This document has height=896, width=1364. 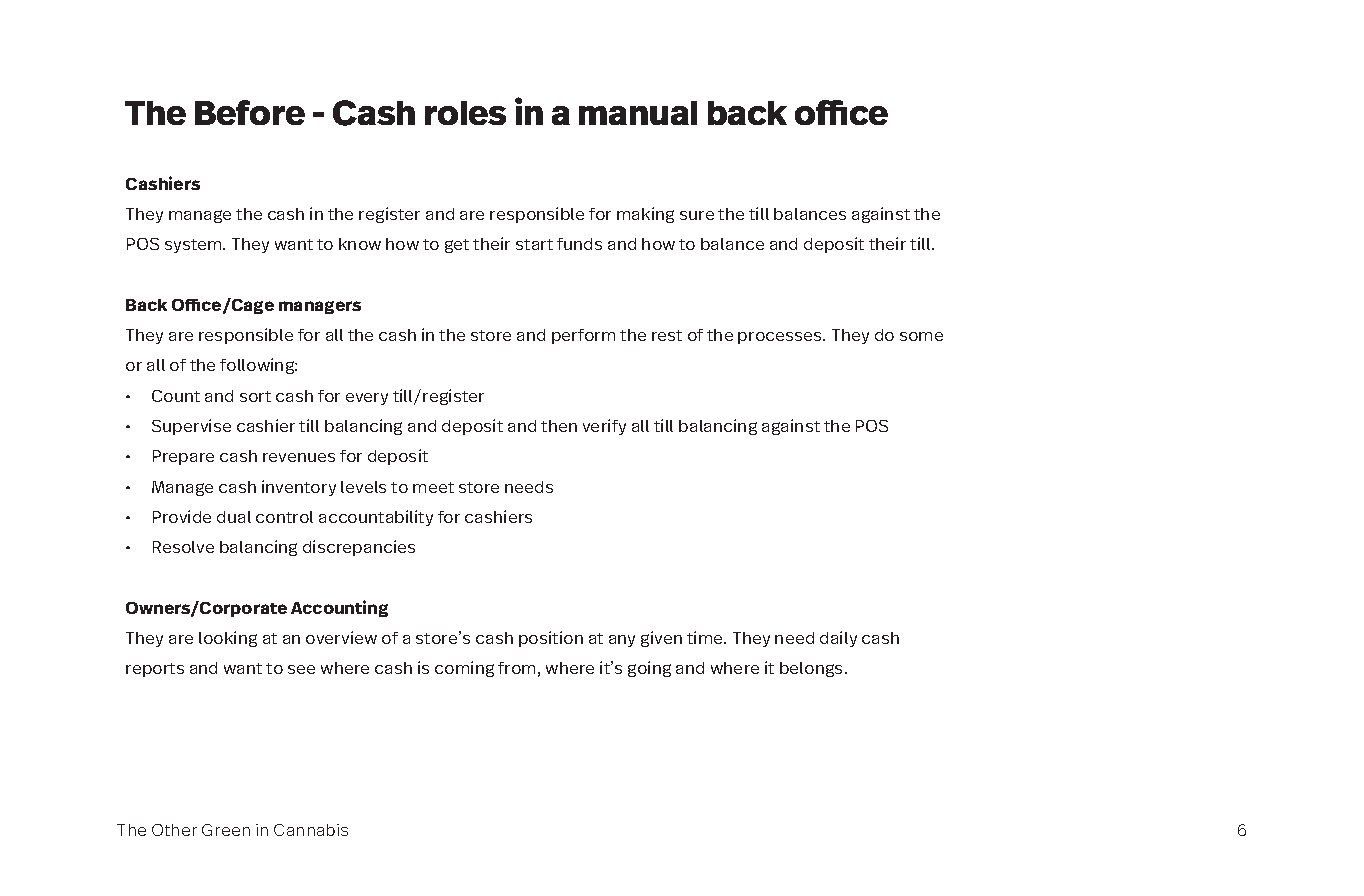 What do you see at coordinates (299, 457) in the document?
I see `revenues` at bounding box center [299, 457].
